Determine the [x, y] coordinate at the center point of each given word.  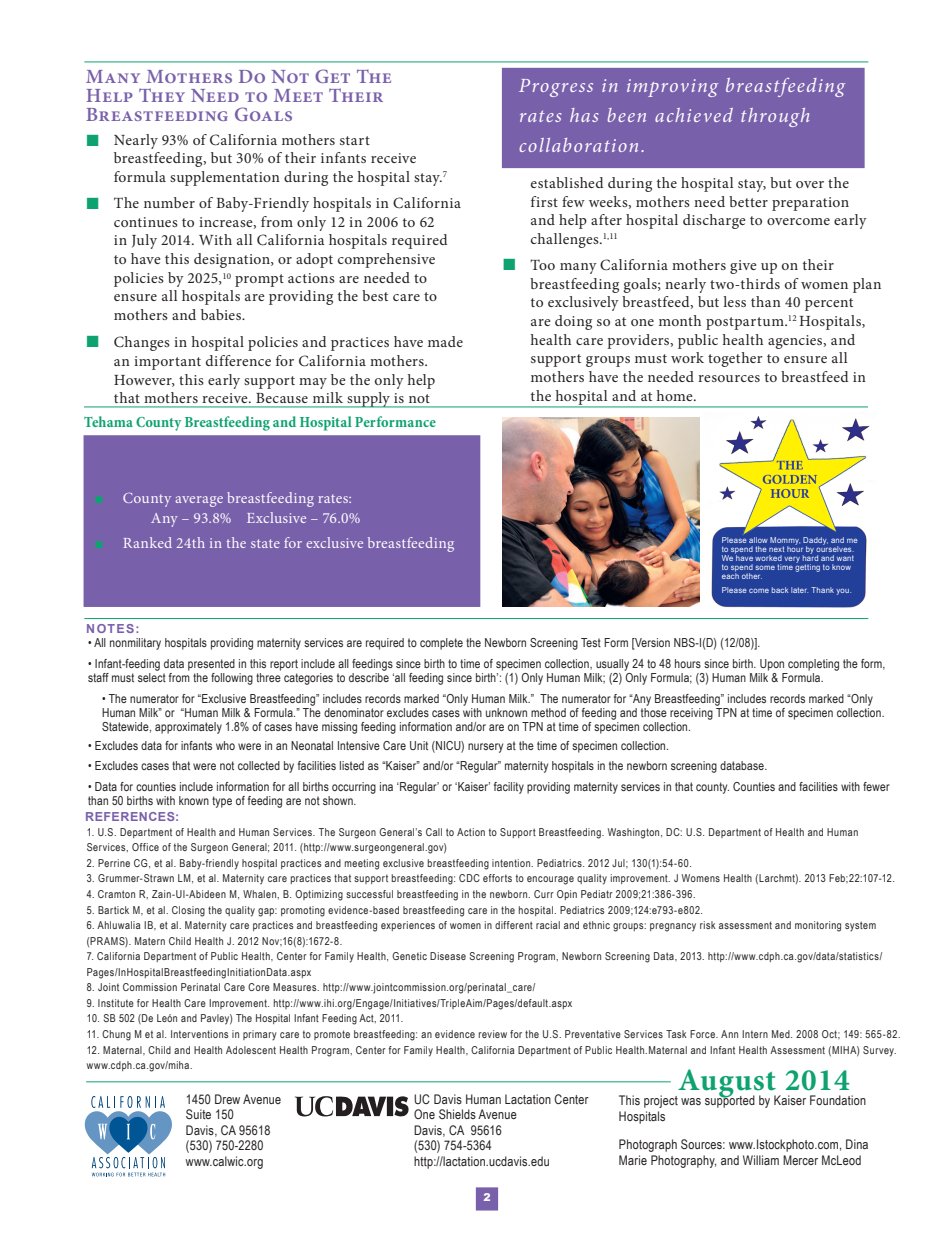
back [780, 590]
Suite [198, 1114]
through [775, 117]
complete [441, 644]
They [162, 95]
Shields [457, 1114]
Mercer [800, 1160]
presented [211, 665]
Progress [556, 88]
